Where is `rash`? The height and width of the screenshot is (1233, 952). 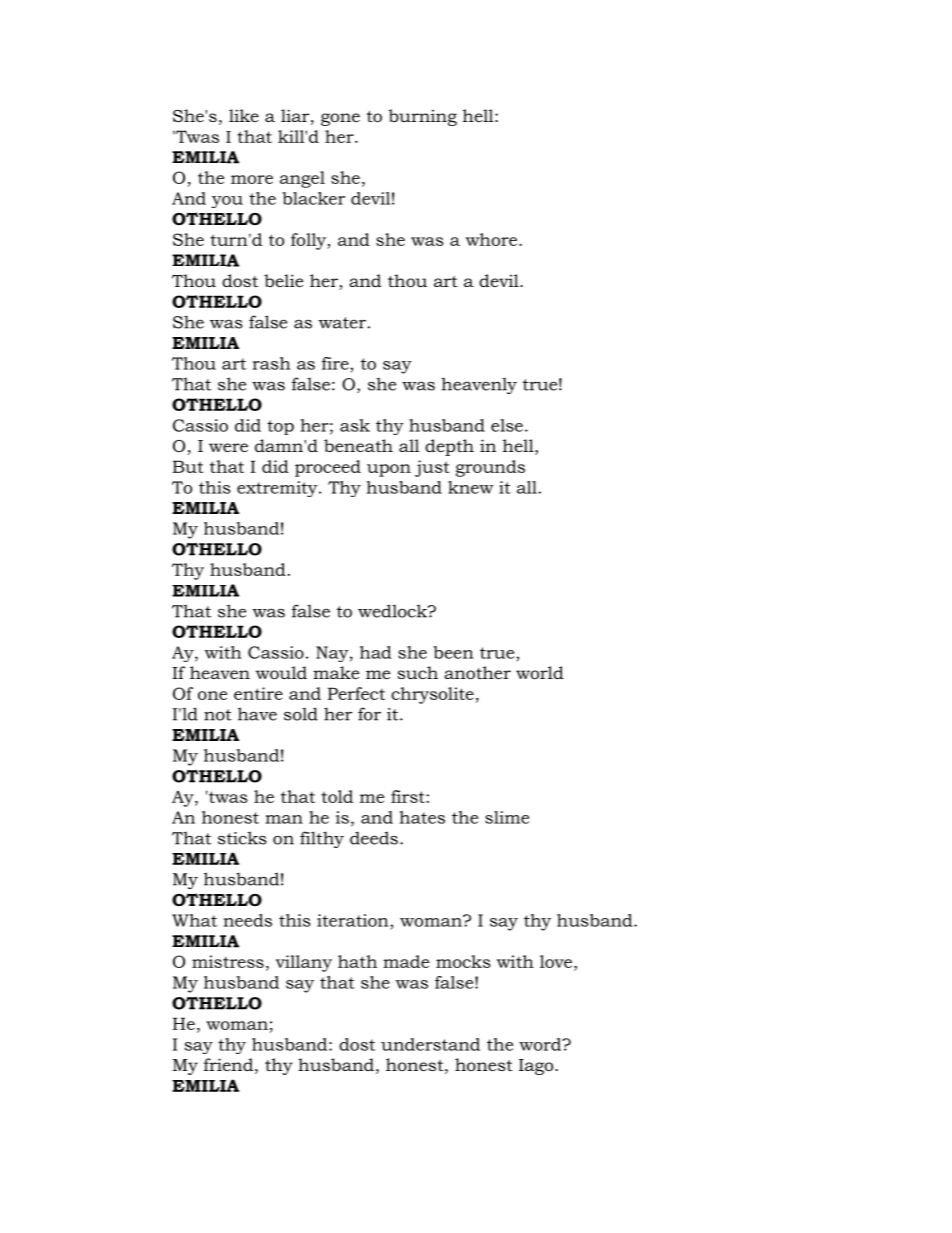
rash is located at coordinates (272, 363).
